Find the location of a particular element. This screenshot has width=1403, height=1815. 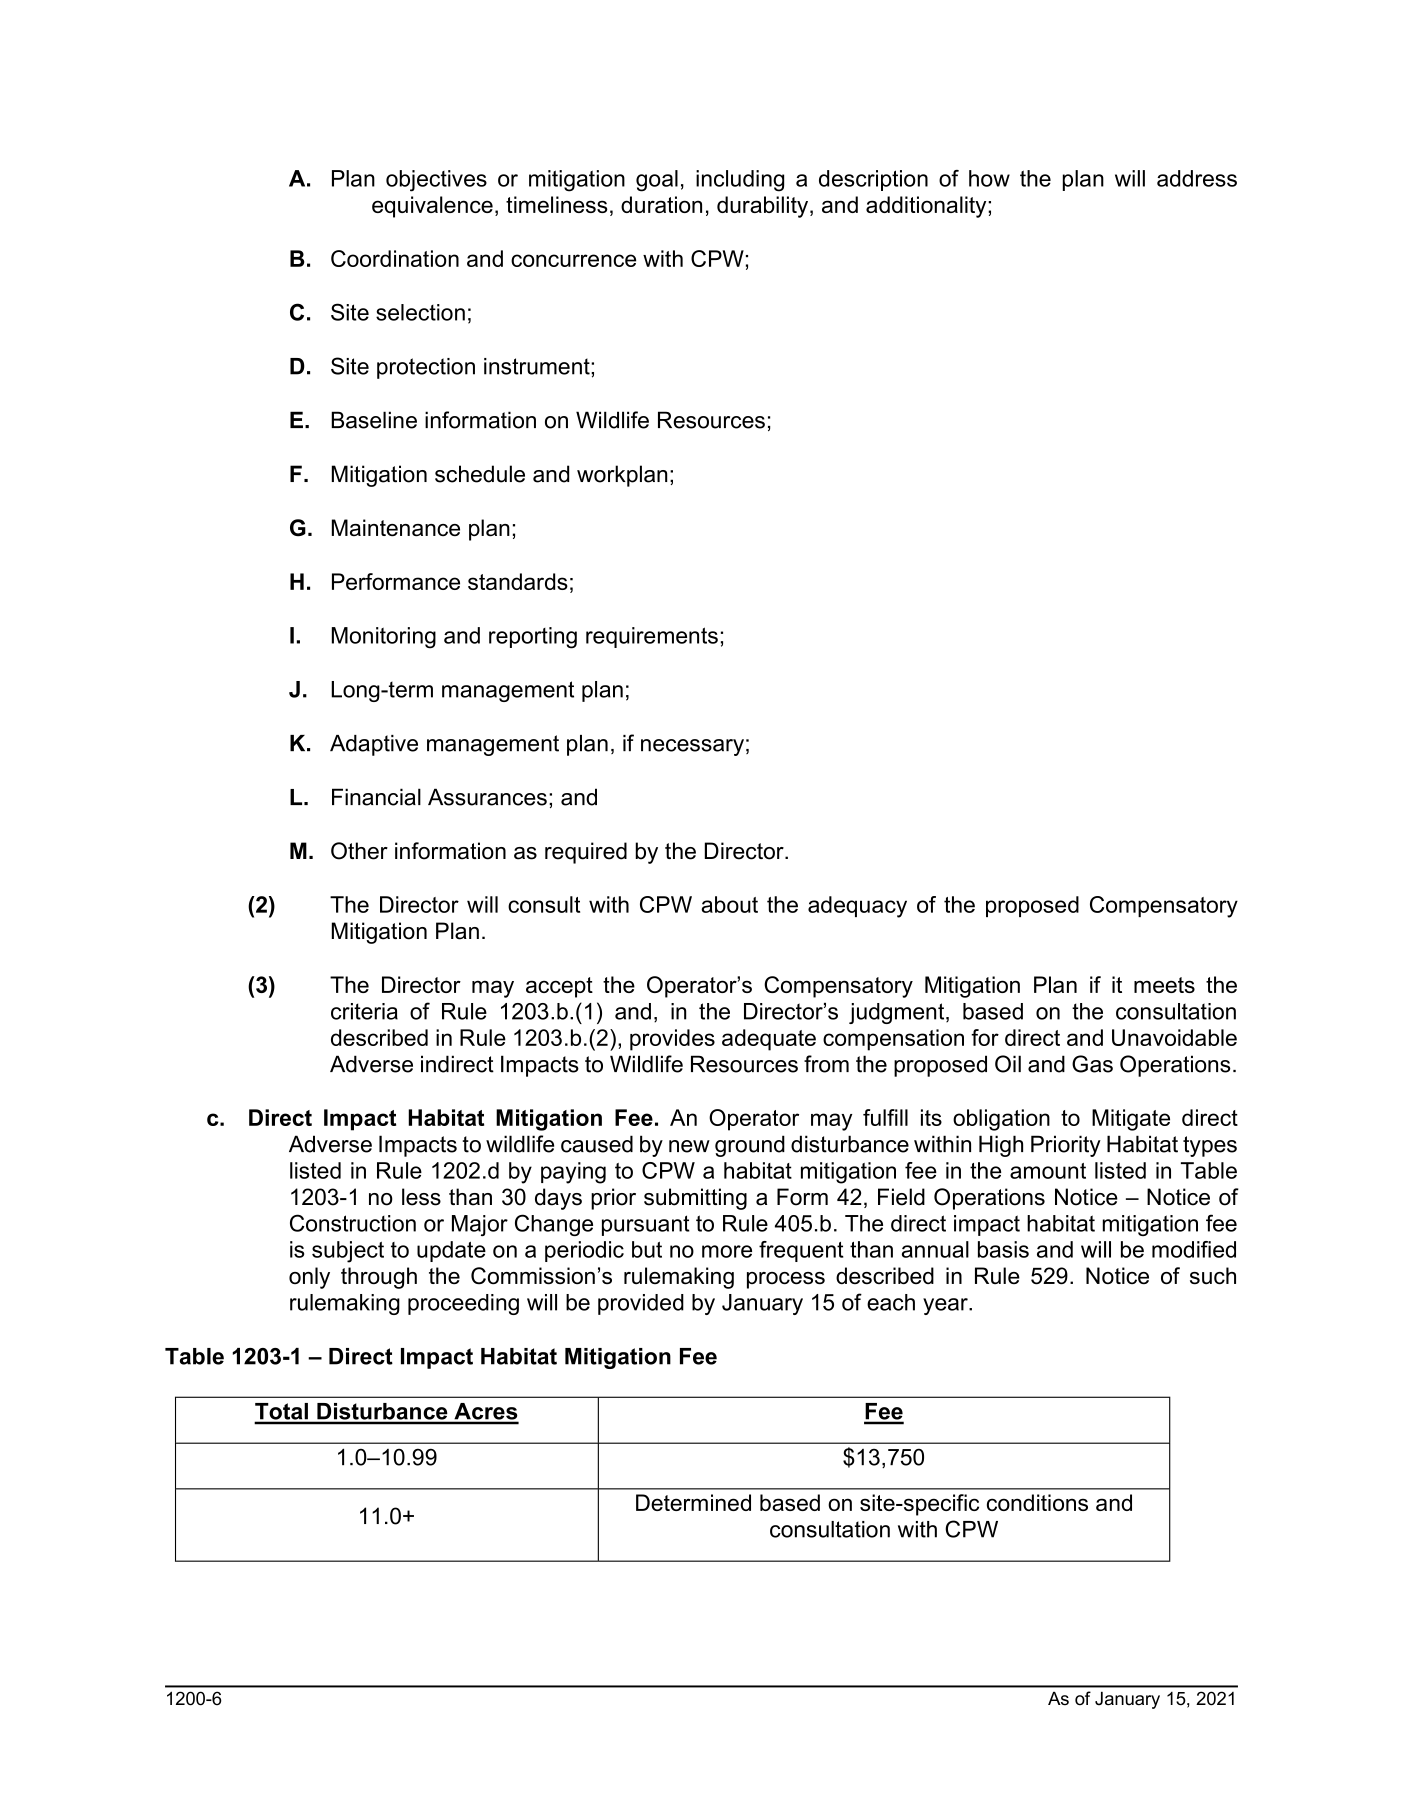

including is located at coordinates (740, 181).
